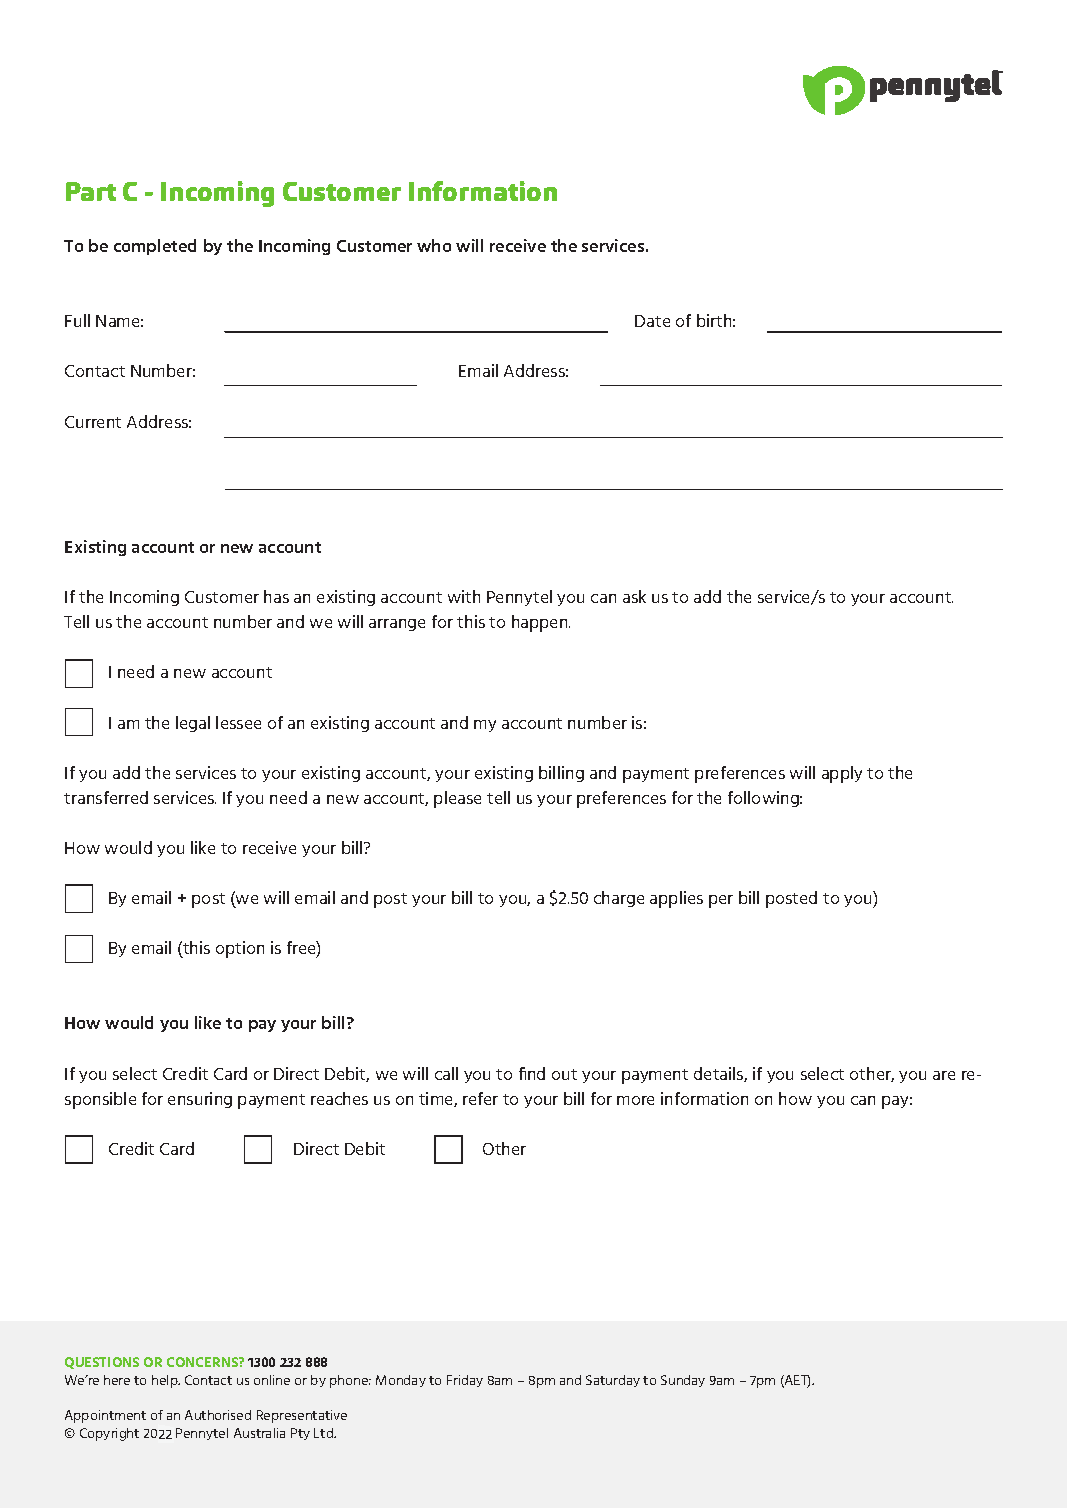 The image size is (1067, 1508). What do you see at coordinates (200, 1100) in the document?
I see `ensuring` at bounding box center [200, 1100].
